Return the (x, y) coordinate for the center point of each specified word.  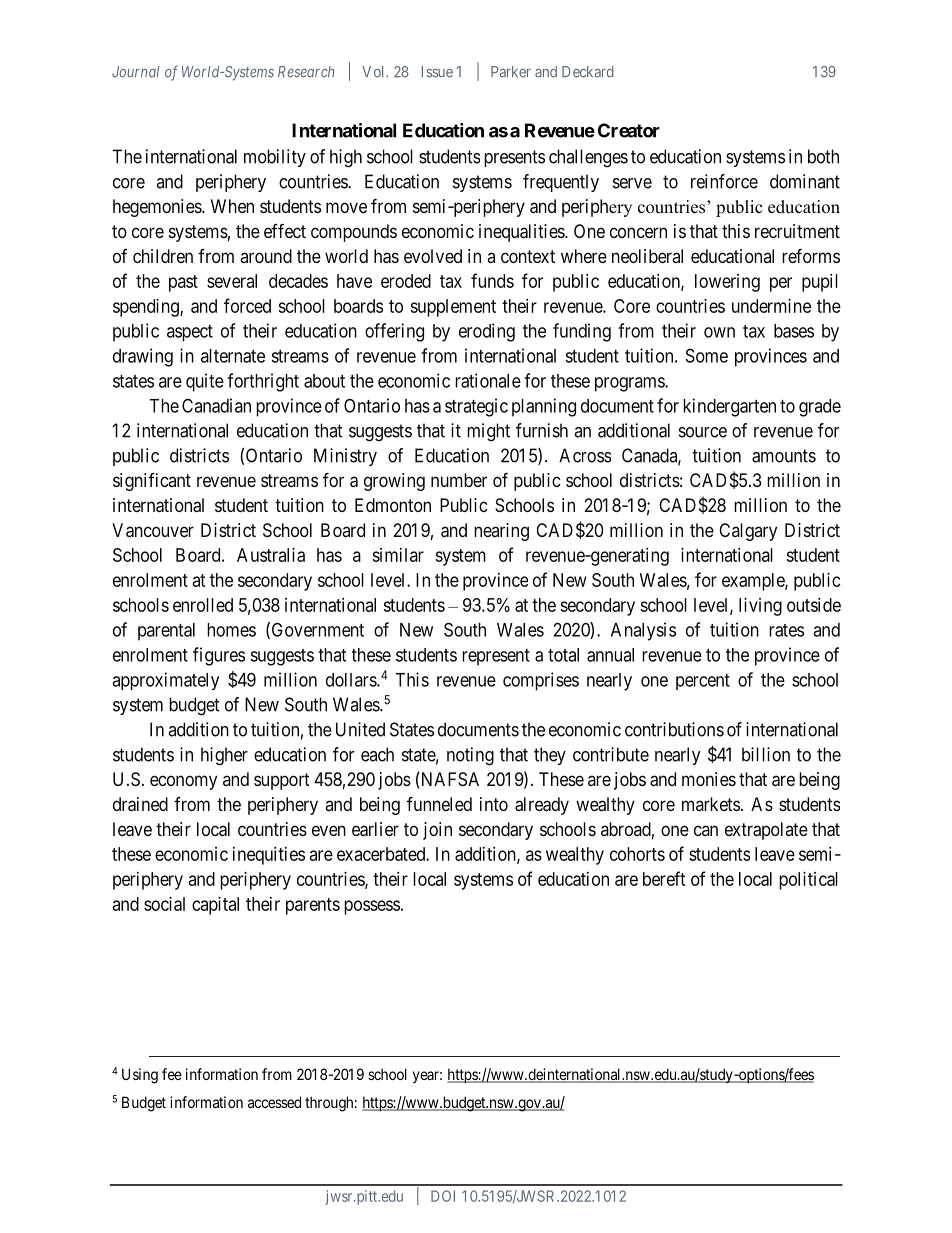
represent (496, 657)
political (808, 881)
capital (215, 906)
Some (707, 355)
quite (205, 382)
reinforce (724, 181)
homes (231, 630)
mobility (275, 158)
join (437, 831)
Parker (511, 72)
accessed (274, 1102)
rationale (488, 380)
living (760, 607)
